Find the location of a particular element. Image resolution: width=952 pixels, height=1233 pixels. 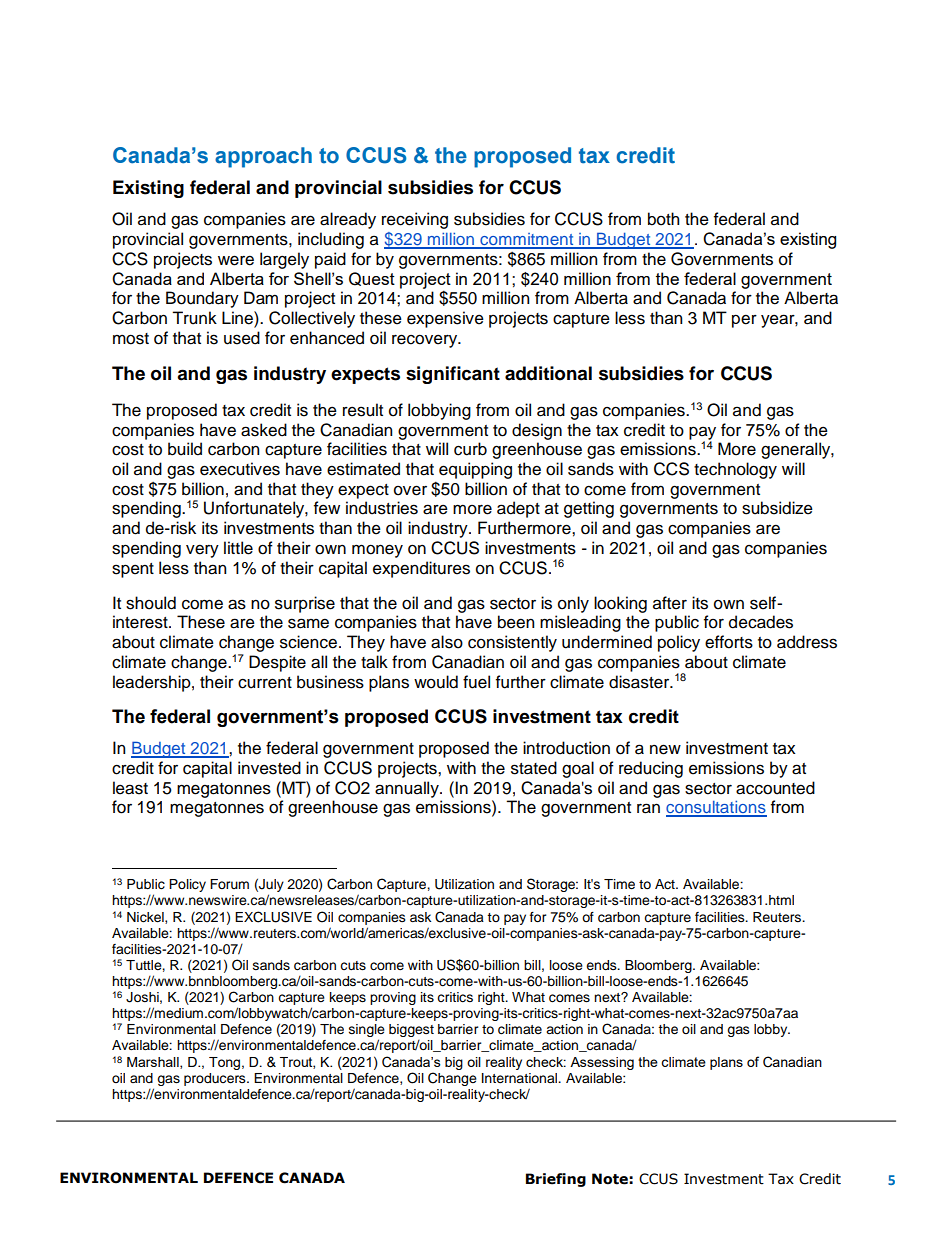

consultations is located at coordinates (716, 808).
